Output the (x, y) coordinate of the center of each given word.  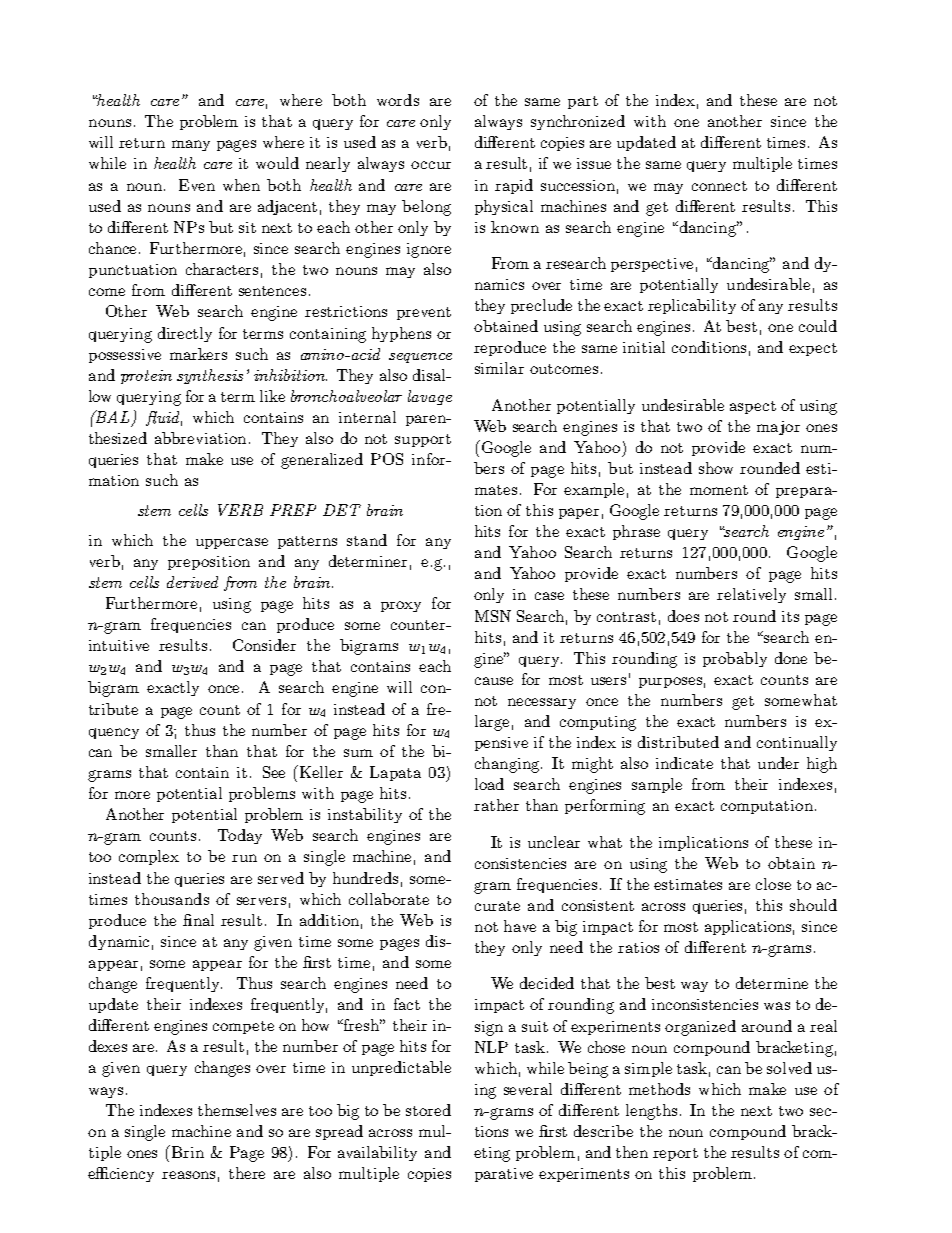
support (423, 440)
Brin (188, 1152)
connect (719, 186)
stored (428, 1110)
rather (496, 805)
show (716, 468)
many (191, 145)
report (675, 1154)
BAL (113, 417)
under (778, 763)
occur (431, 165)
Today (240, 836)
